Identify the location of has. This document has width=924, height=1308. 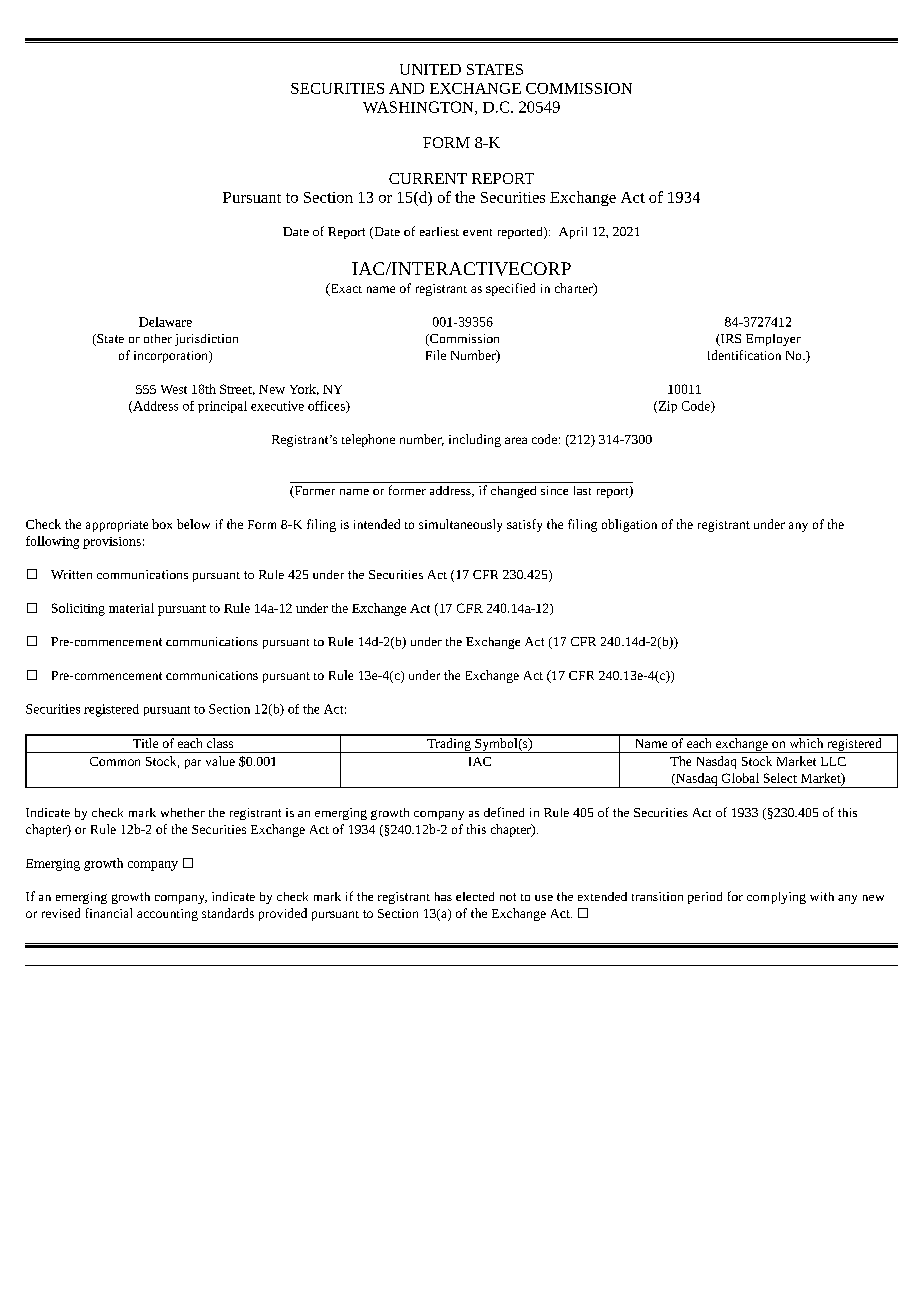
(443, 896).
